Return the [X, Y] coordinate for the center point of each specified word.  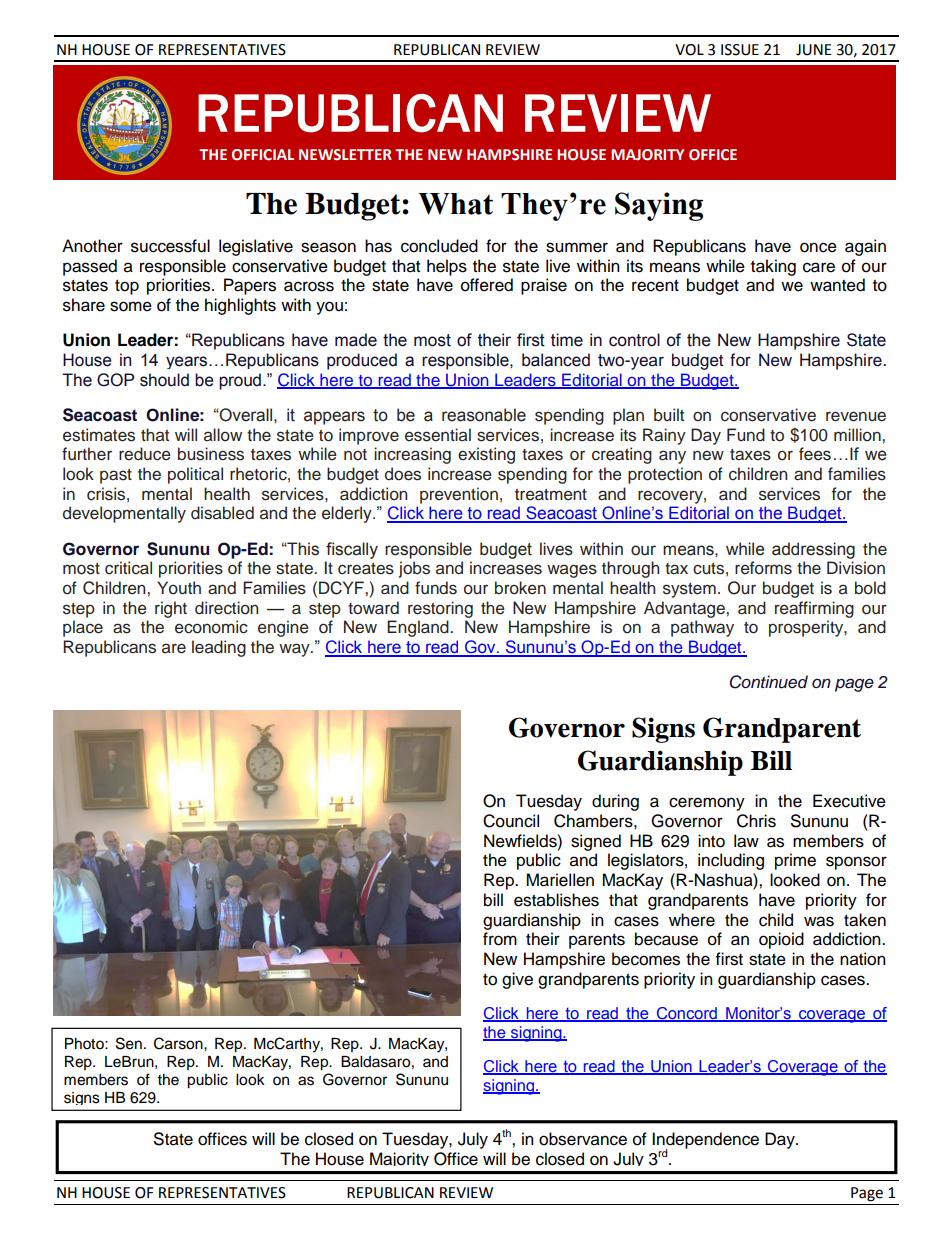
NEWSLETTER [345, 155]
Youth [179, 588]
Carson [179, 1043]
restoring [440, 609]
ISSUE [740, 50]
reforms [763, 568]
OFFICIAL [263, 155]
